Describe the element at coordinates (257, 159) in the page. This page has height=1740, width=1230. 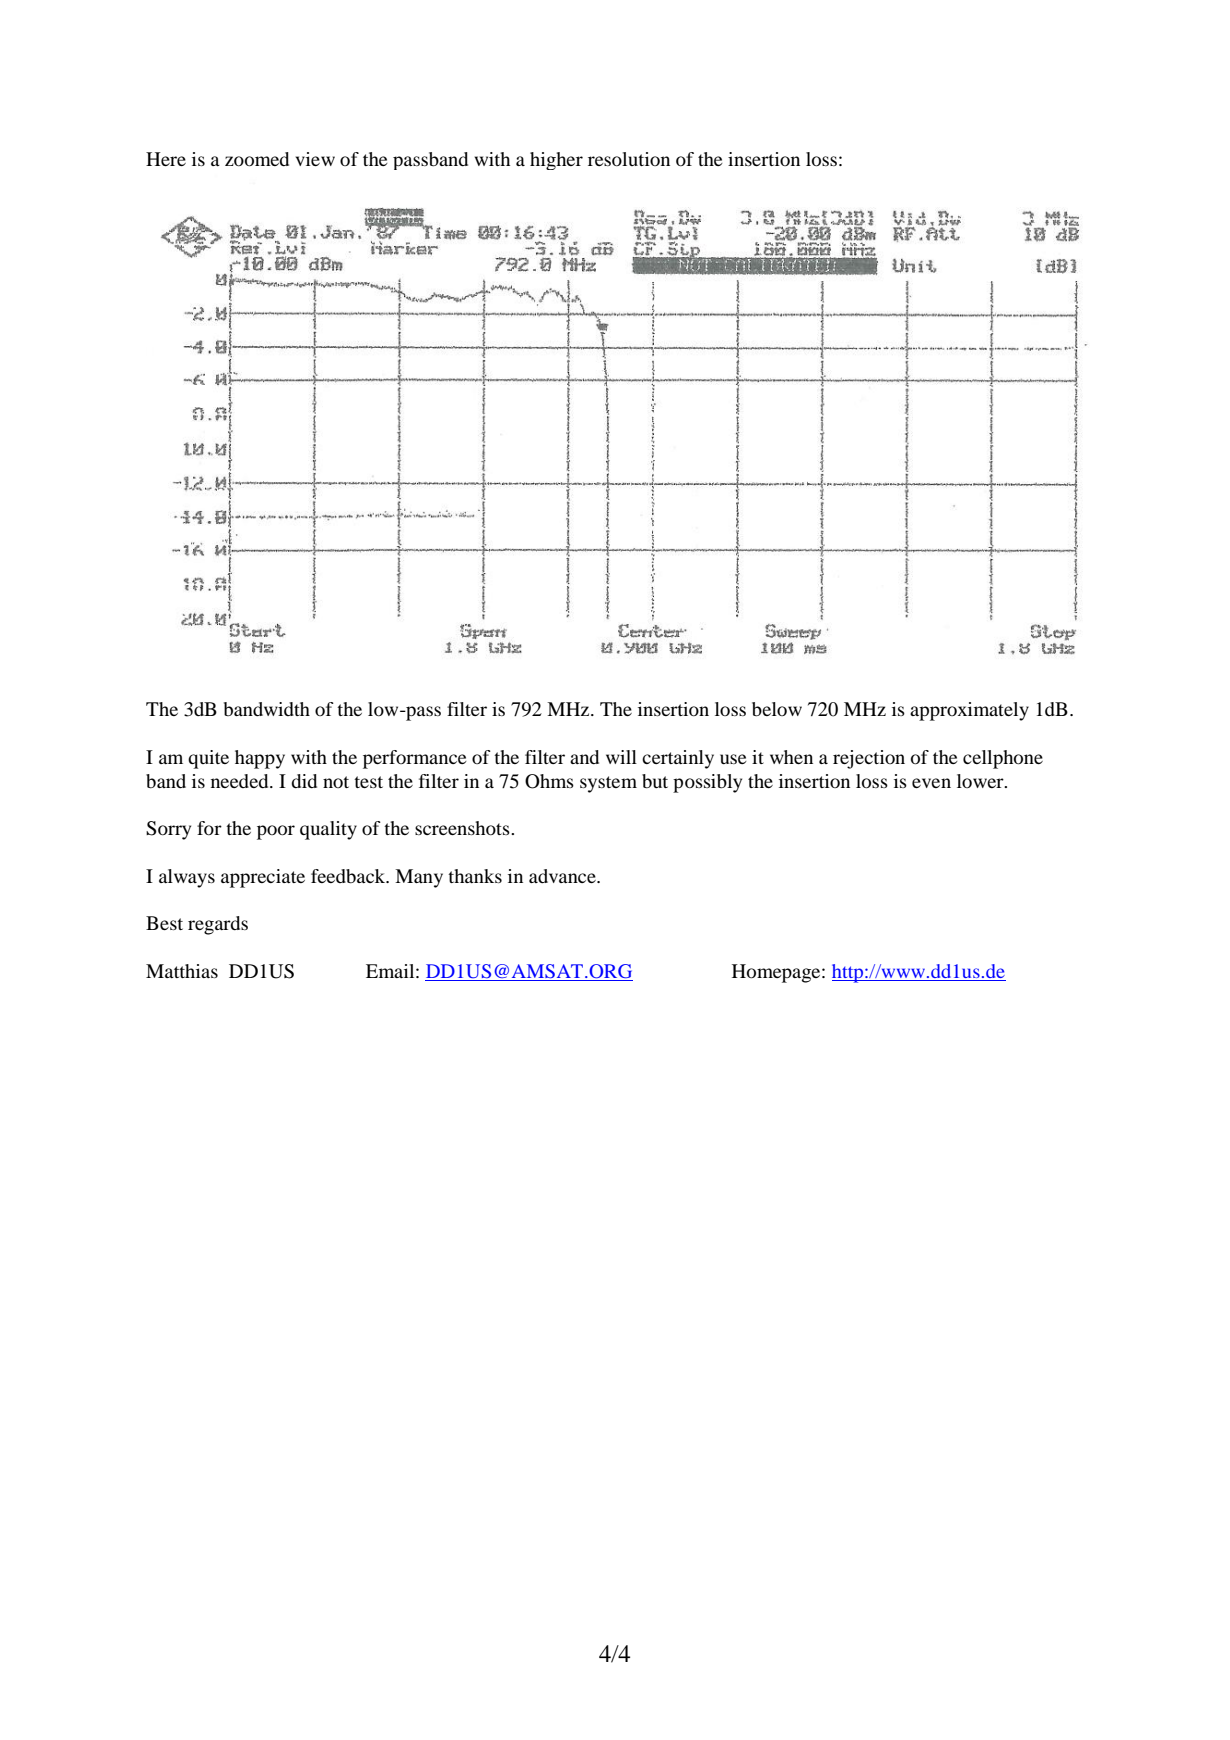
I see `zoomed` at that location.
